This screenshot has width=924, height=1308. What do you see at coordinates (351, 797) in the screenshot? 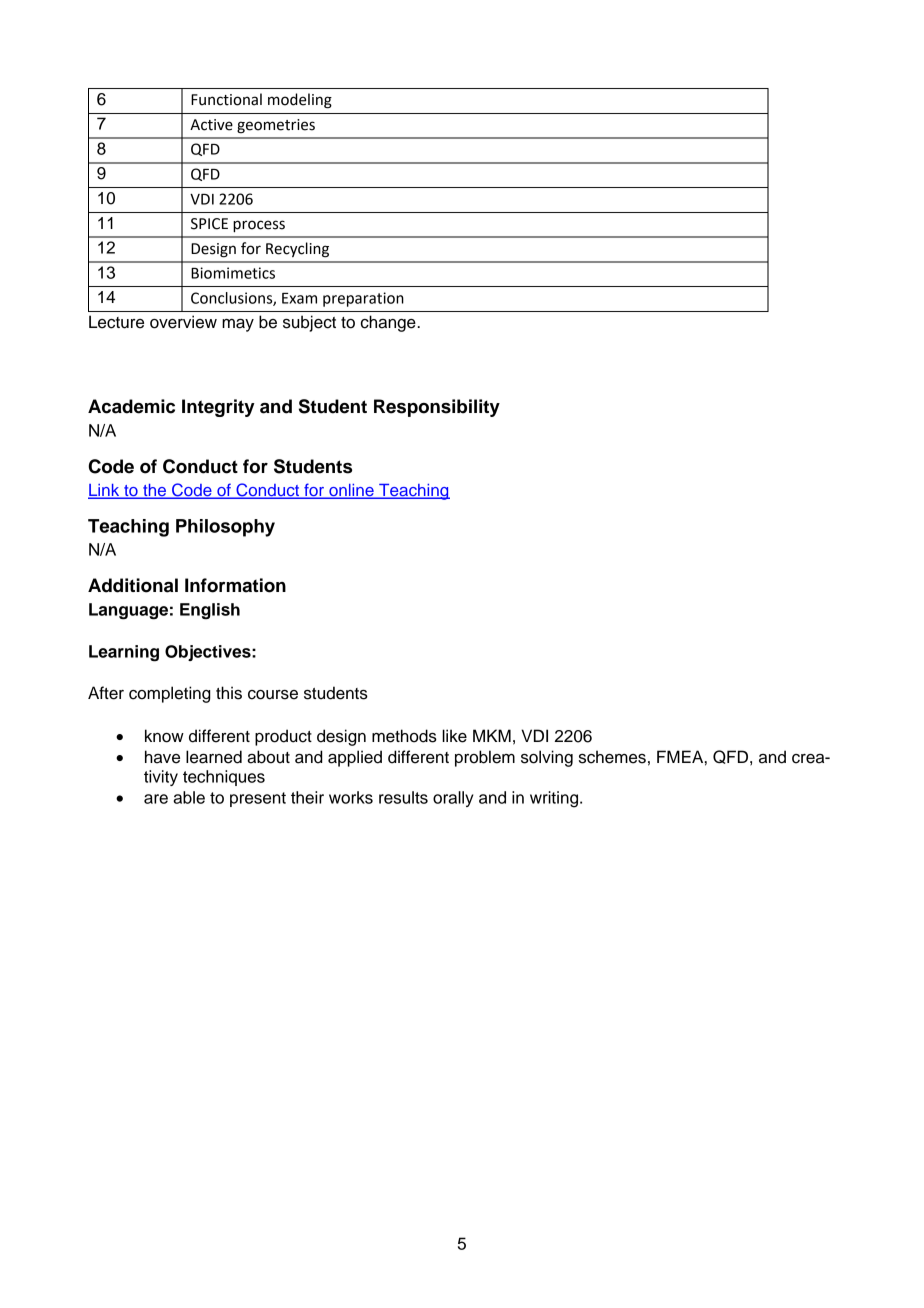
I see `works` at bounding box center [351, 797].
